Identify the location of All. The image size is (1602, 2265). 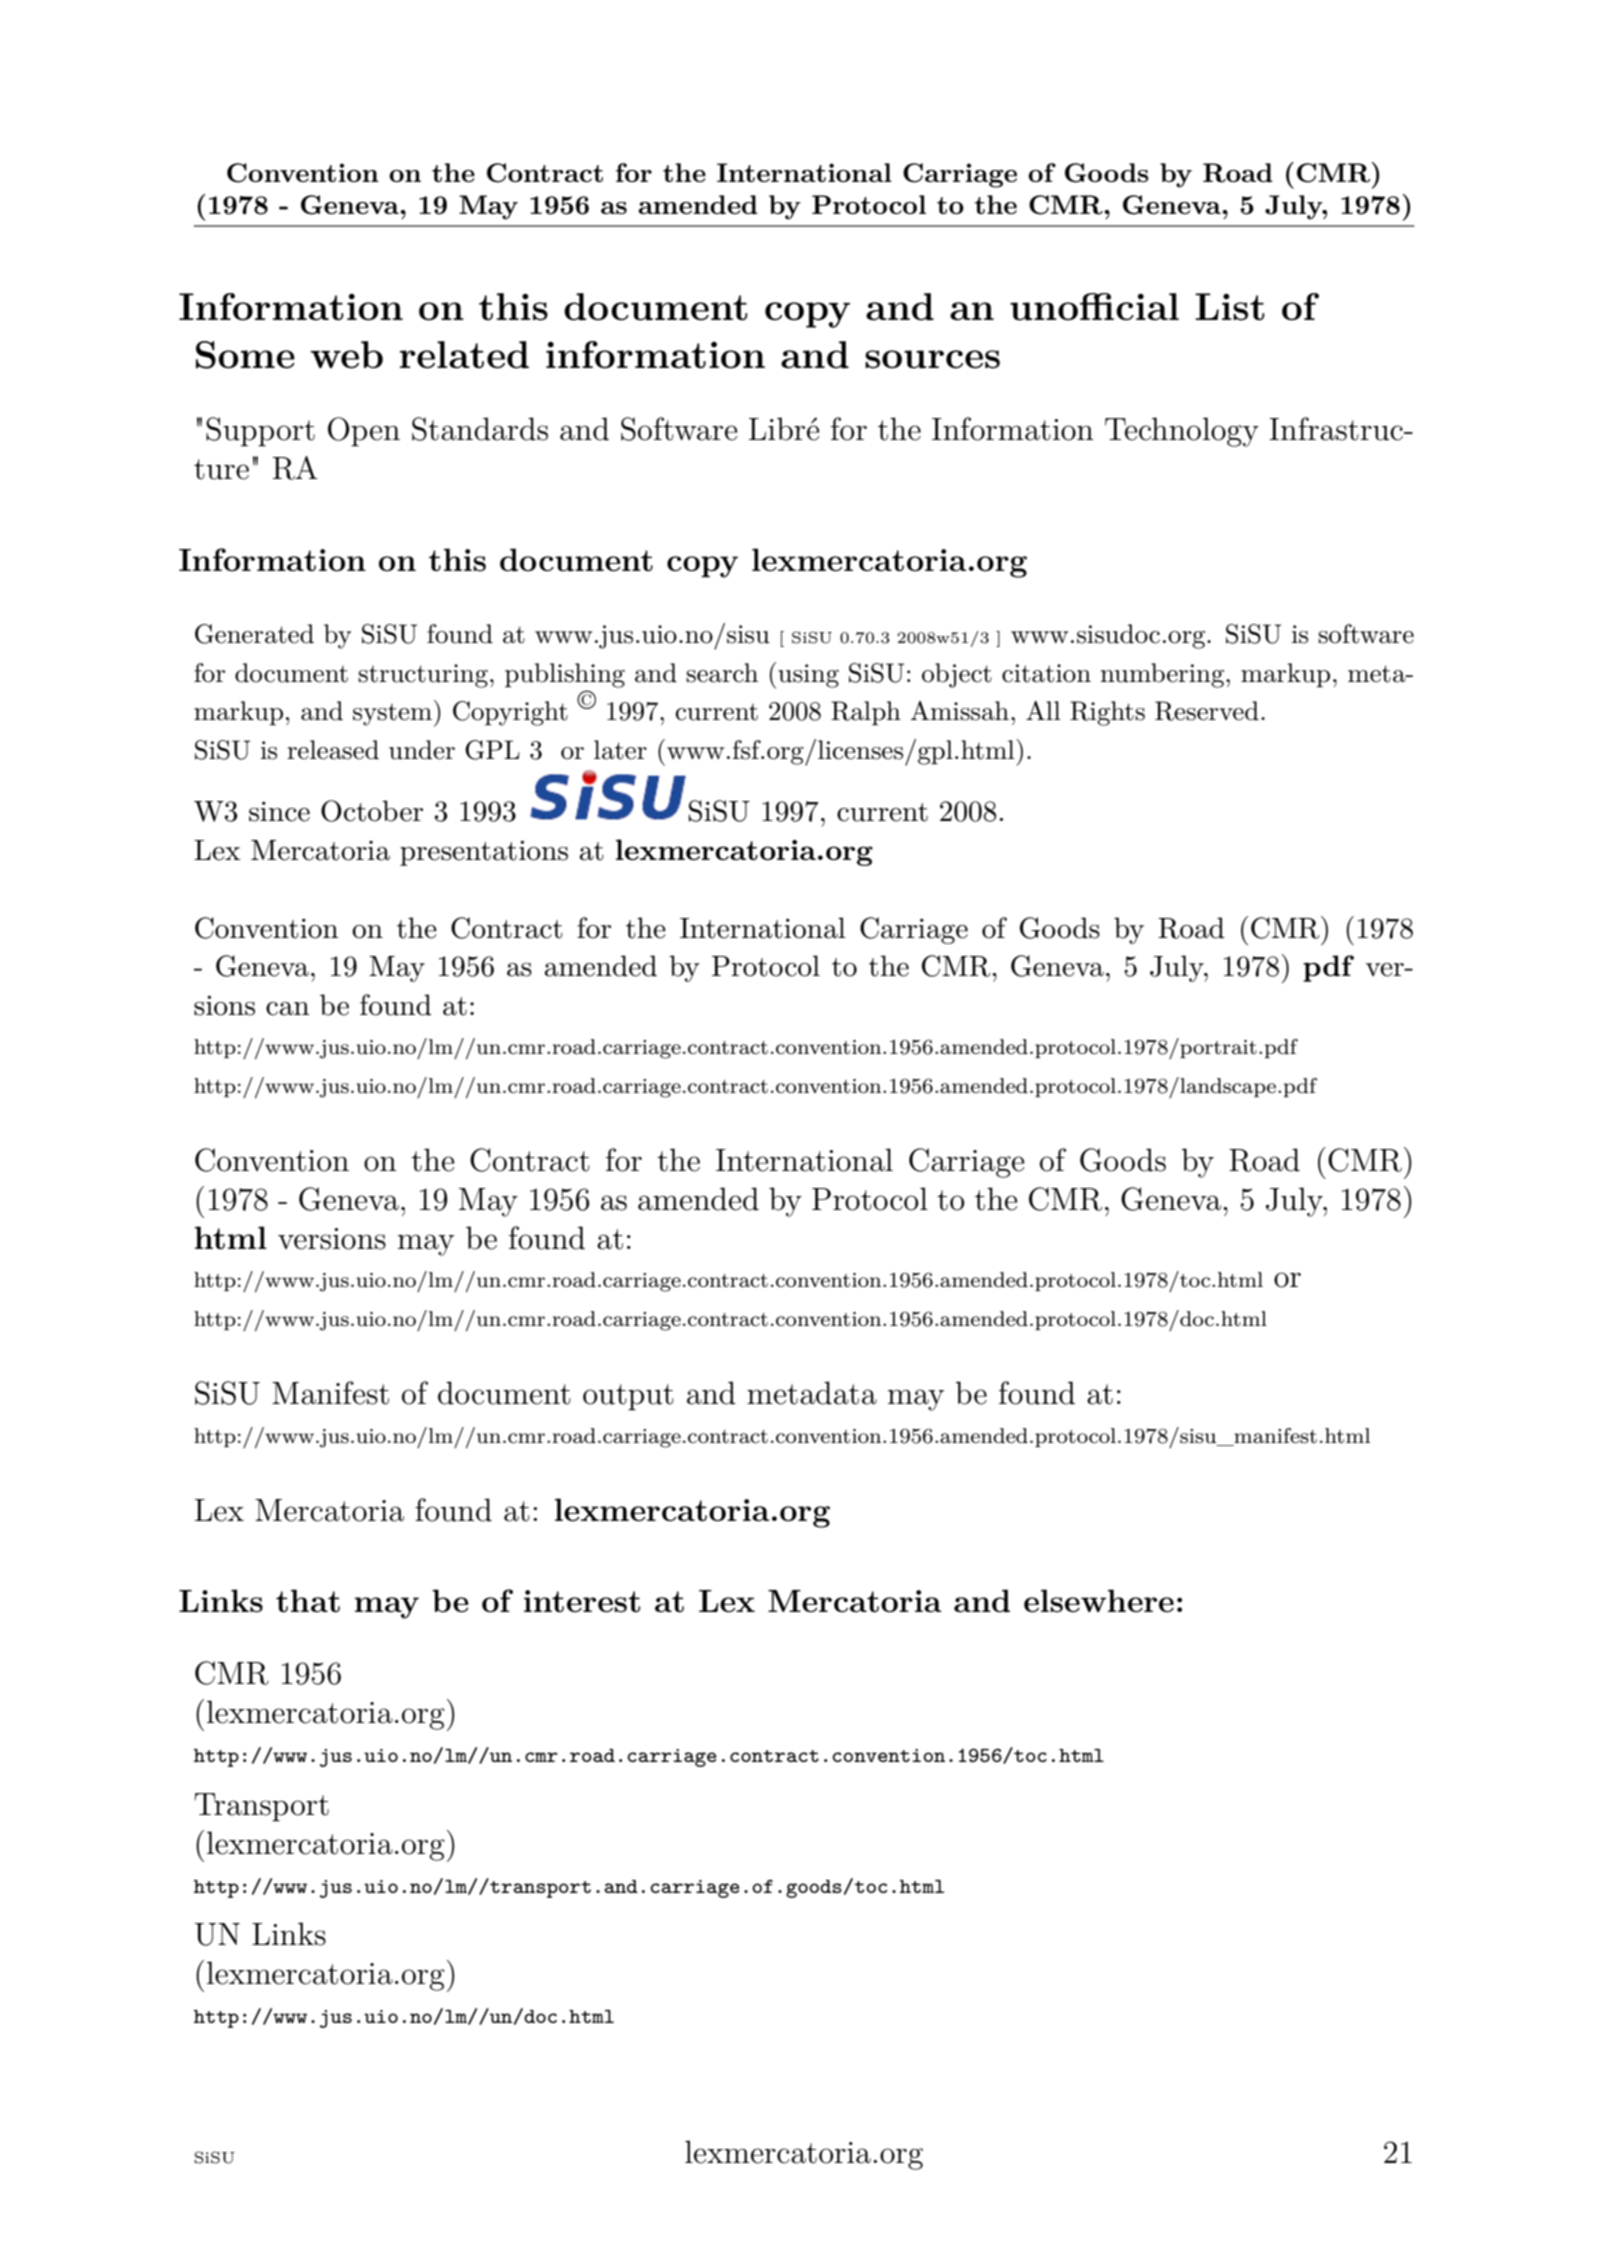
(1043, 710).
